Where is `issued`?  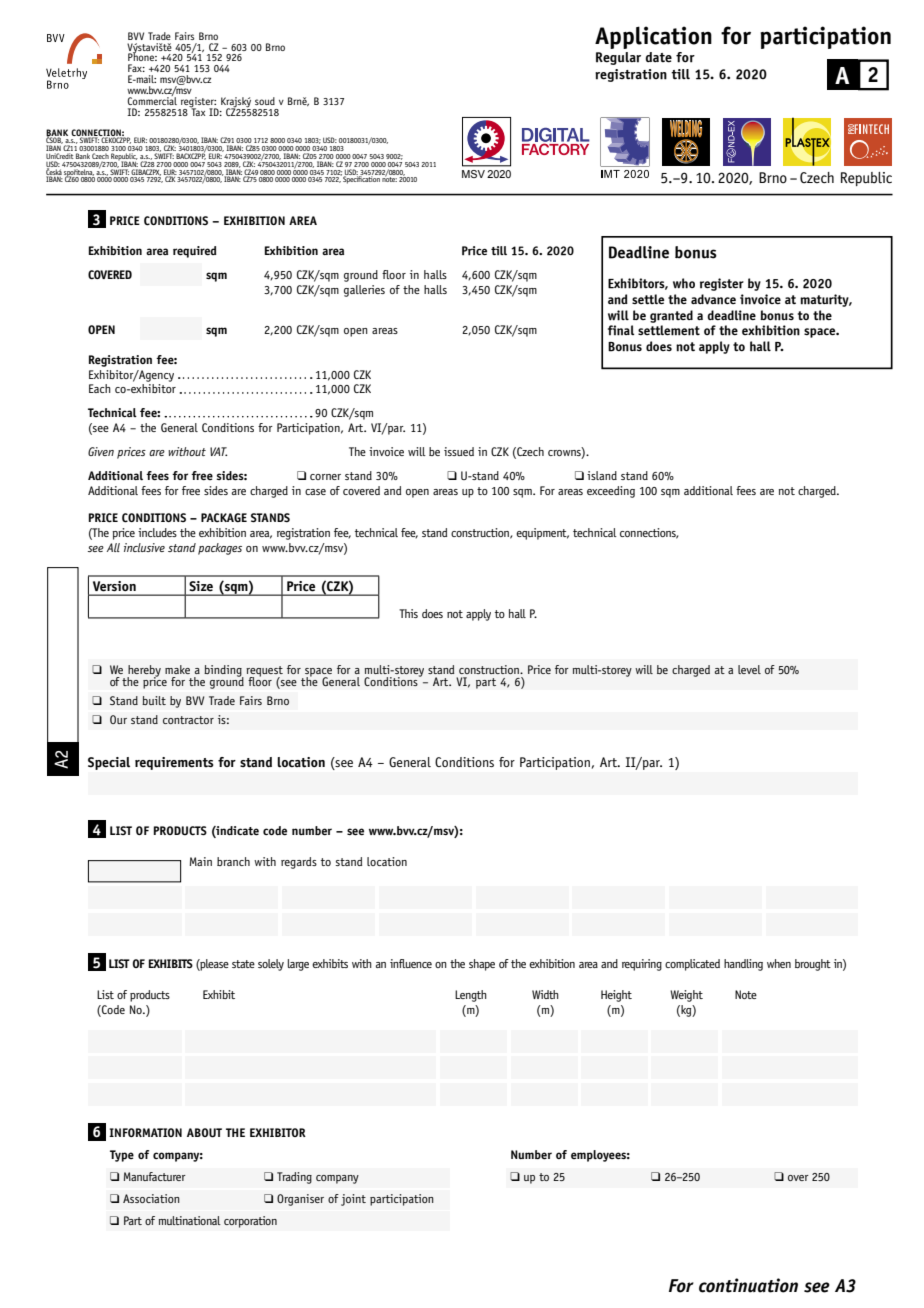
issued is located at coordinates (459, 451).
